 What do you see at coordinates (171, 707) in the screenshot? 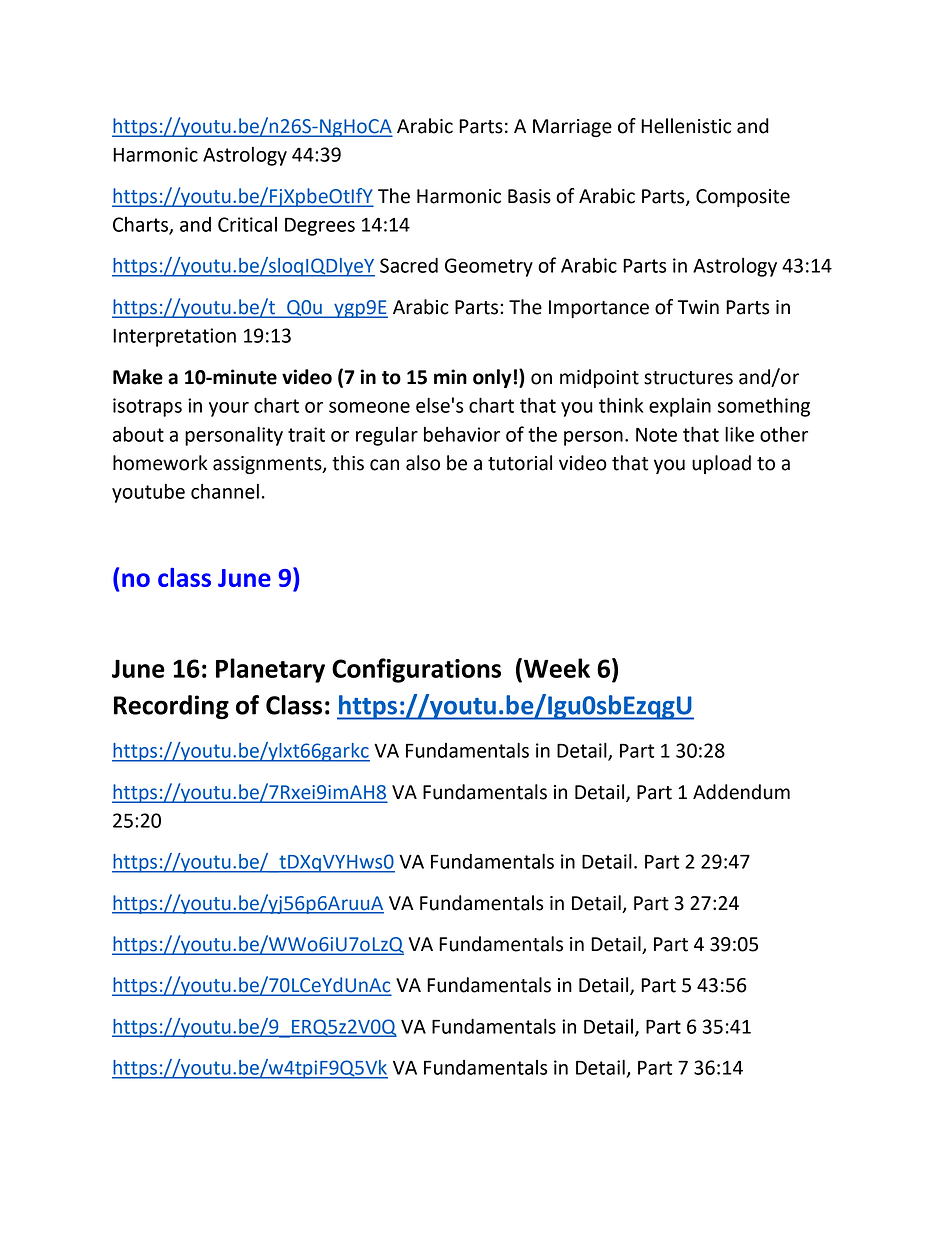
I see `Recording` at bounding box center [171, 707].
